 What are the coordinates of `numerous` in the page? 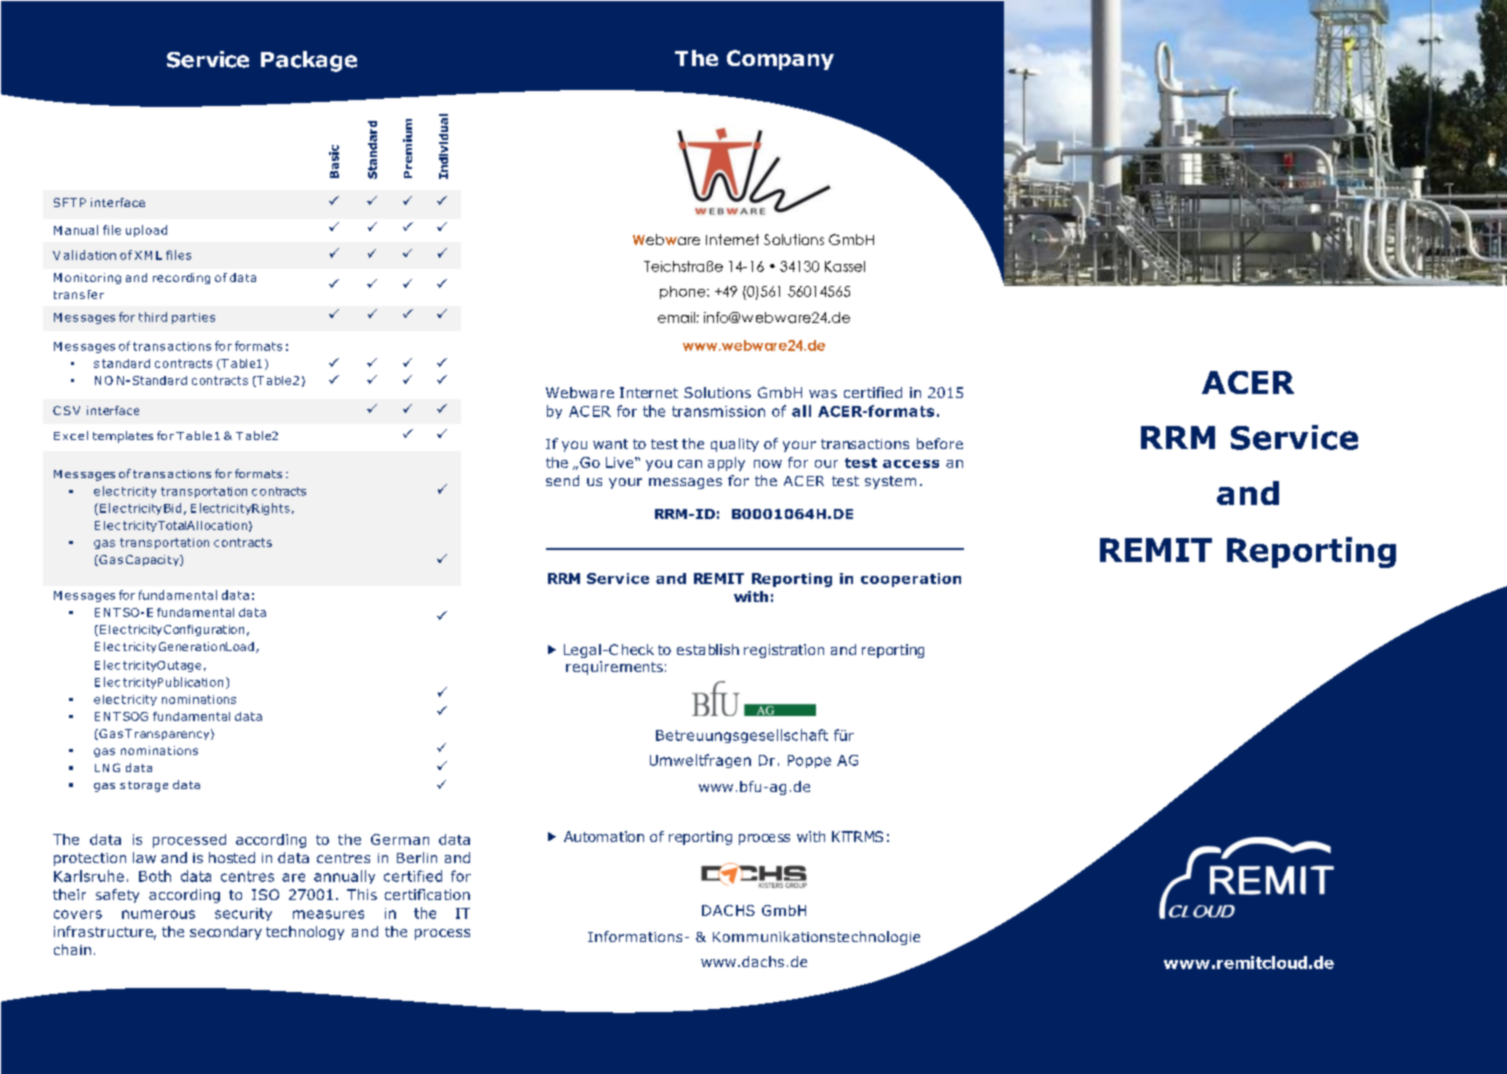 It's located at (158, 914).
